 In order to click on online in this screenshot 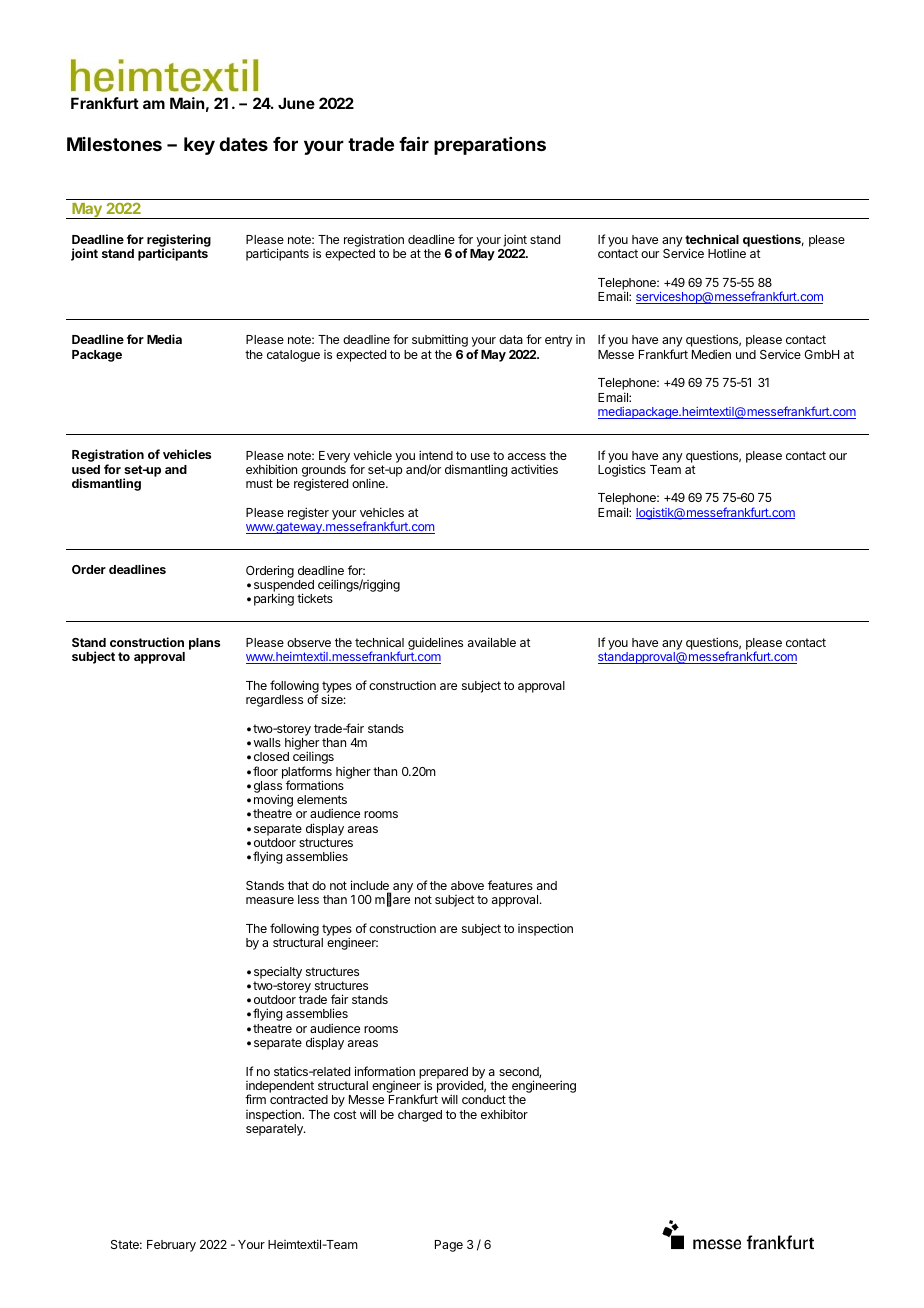, I will do `click(369, 483)`.
